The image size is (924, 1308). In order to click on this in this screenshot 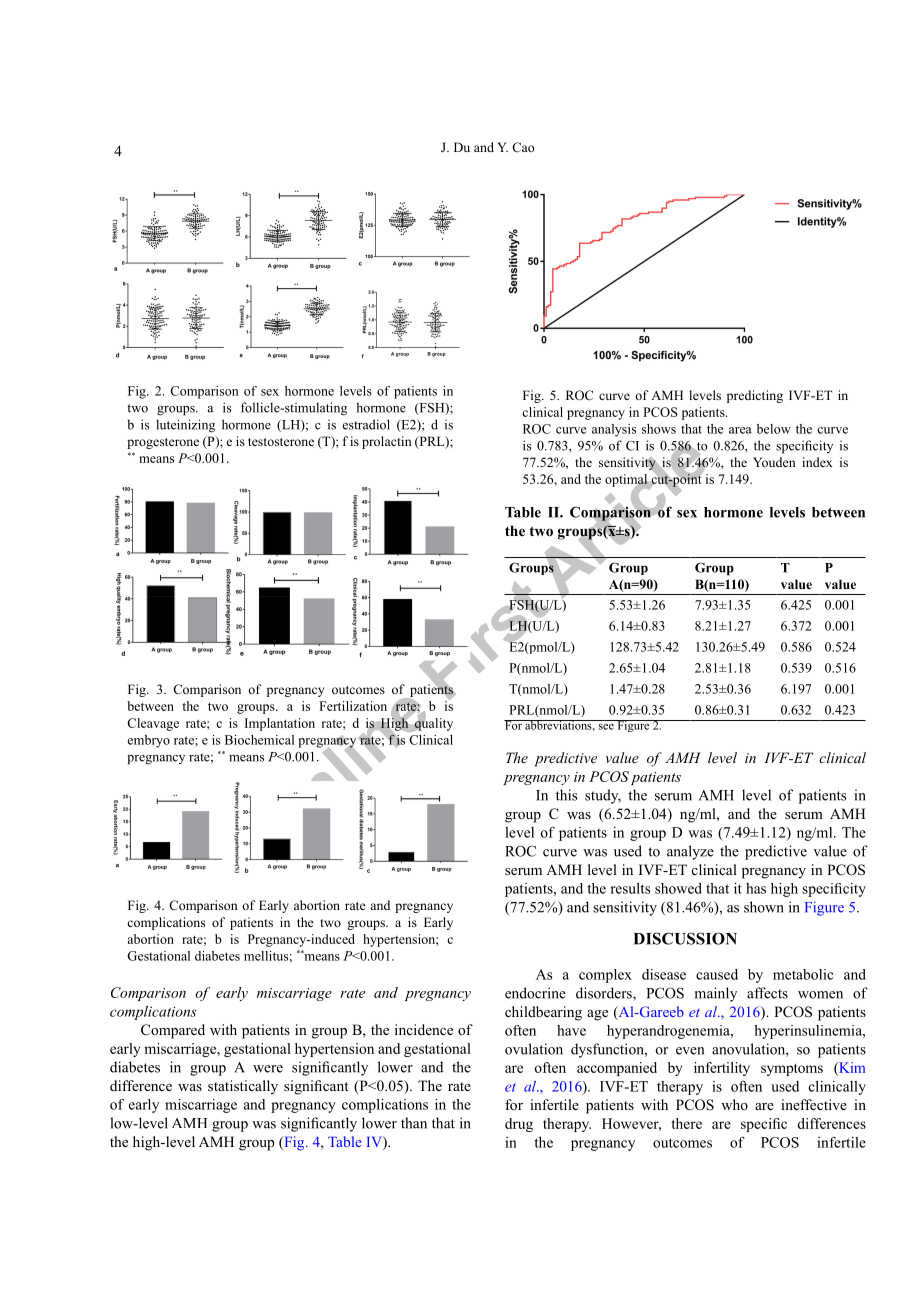, I will do `click(567, 795)`.
